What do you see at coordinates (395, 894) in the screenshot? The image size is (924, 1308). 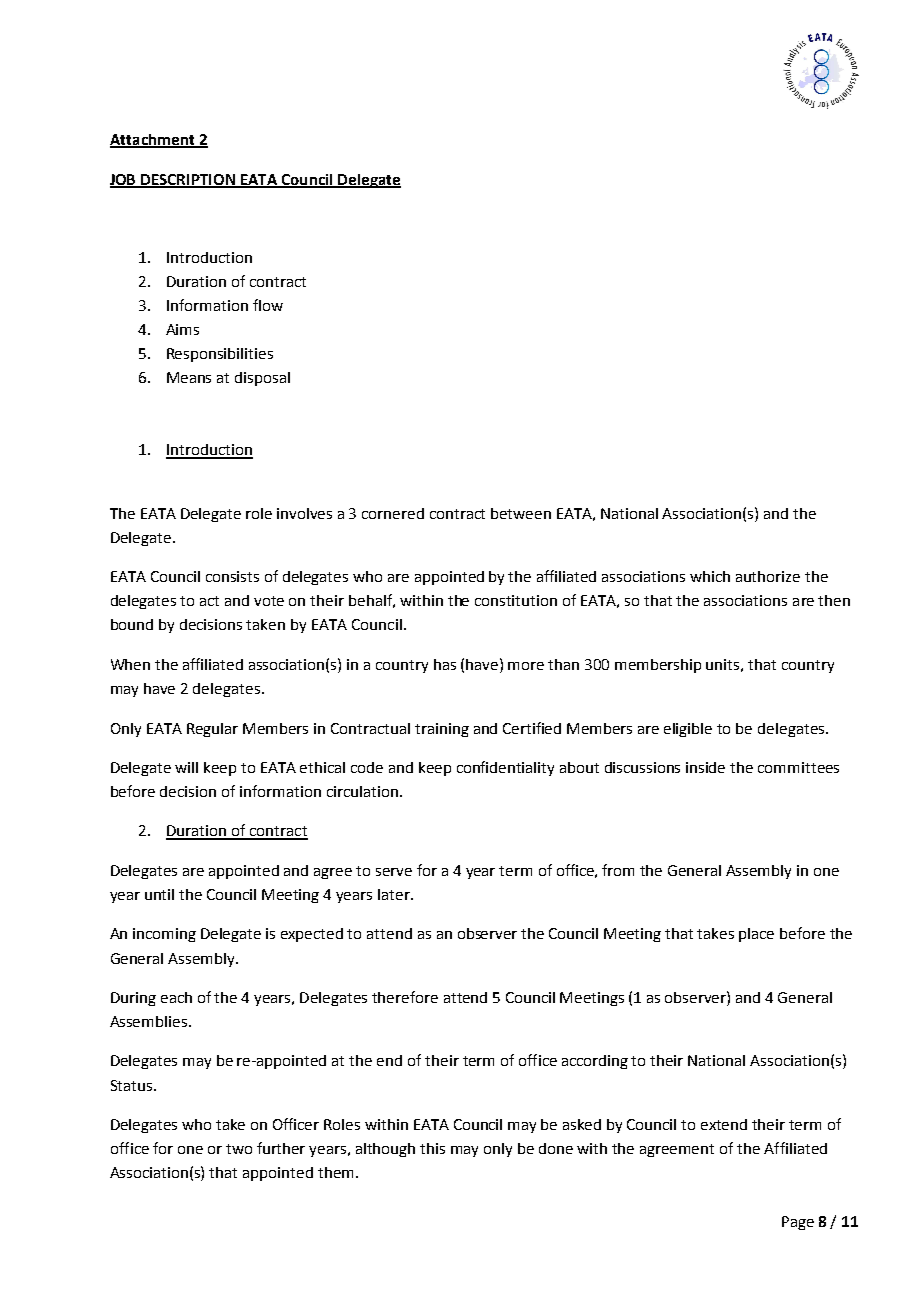 I see `later` at bounding box center [395, 894].
